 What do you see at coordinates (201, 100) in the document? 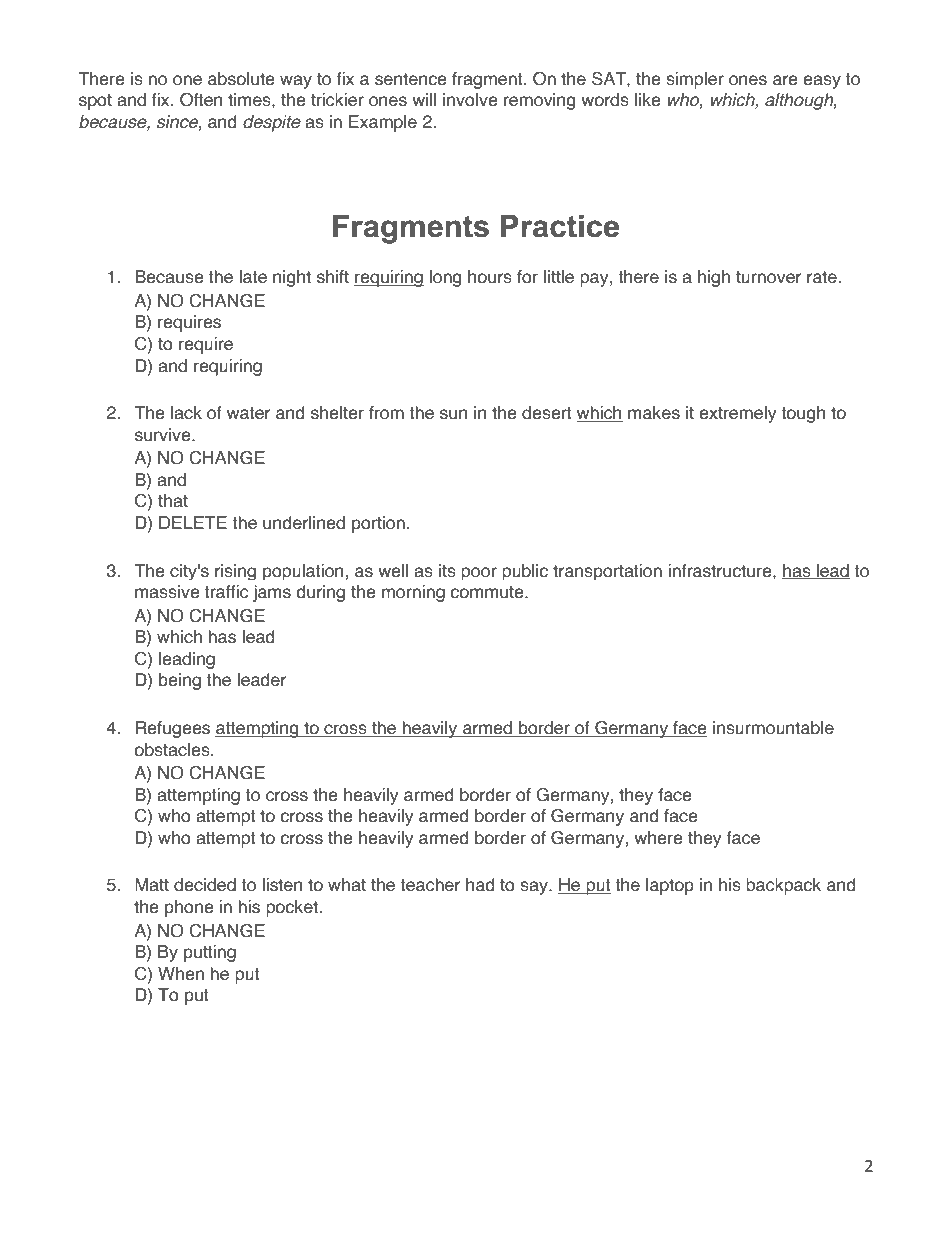
I see `Often` at bounding box center [201, 100].
